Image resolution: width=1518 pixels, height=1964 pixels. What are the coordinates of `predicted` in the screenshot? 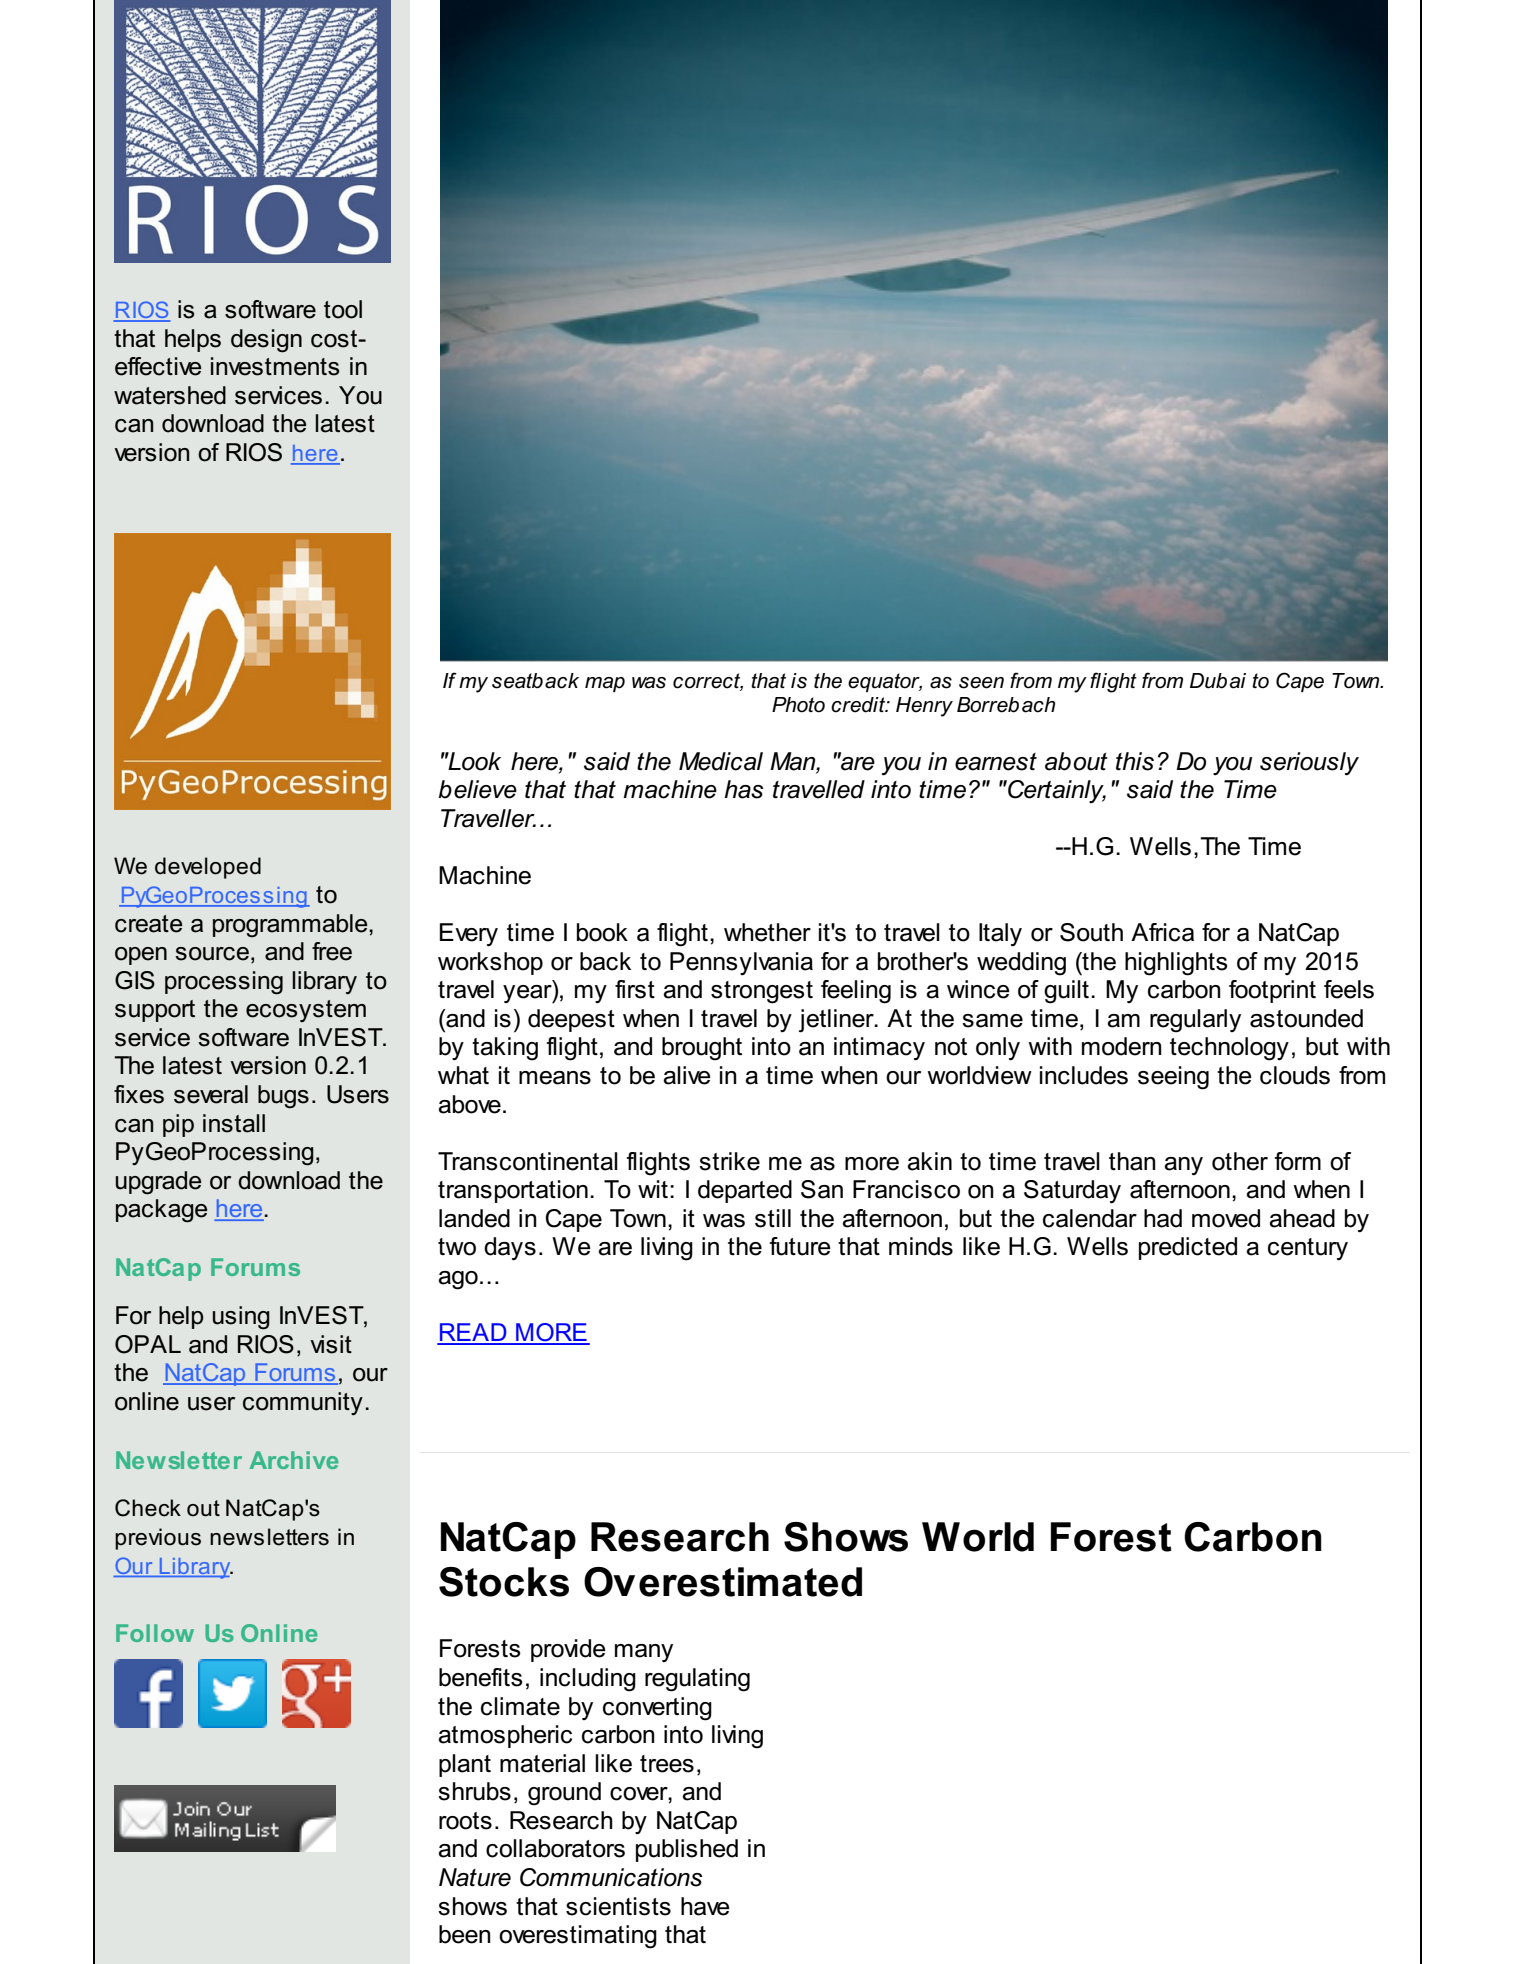 It's located at (1188, 1248).
